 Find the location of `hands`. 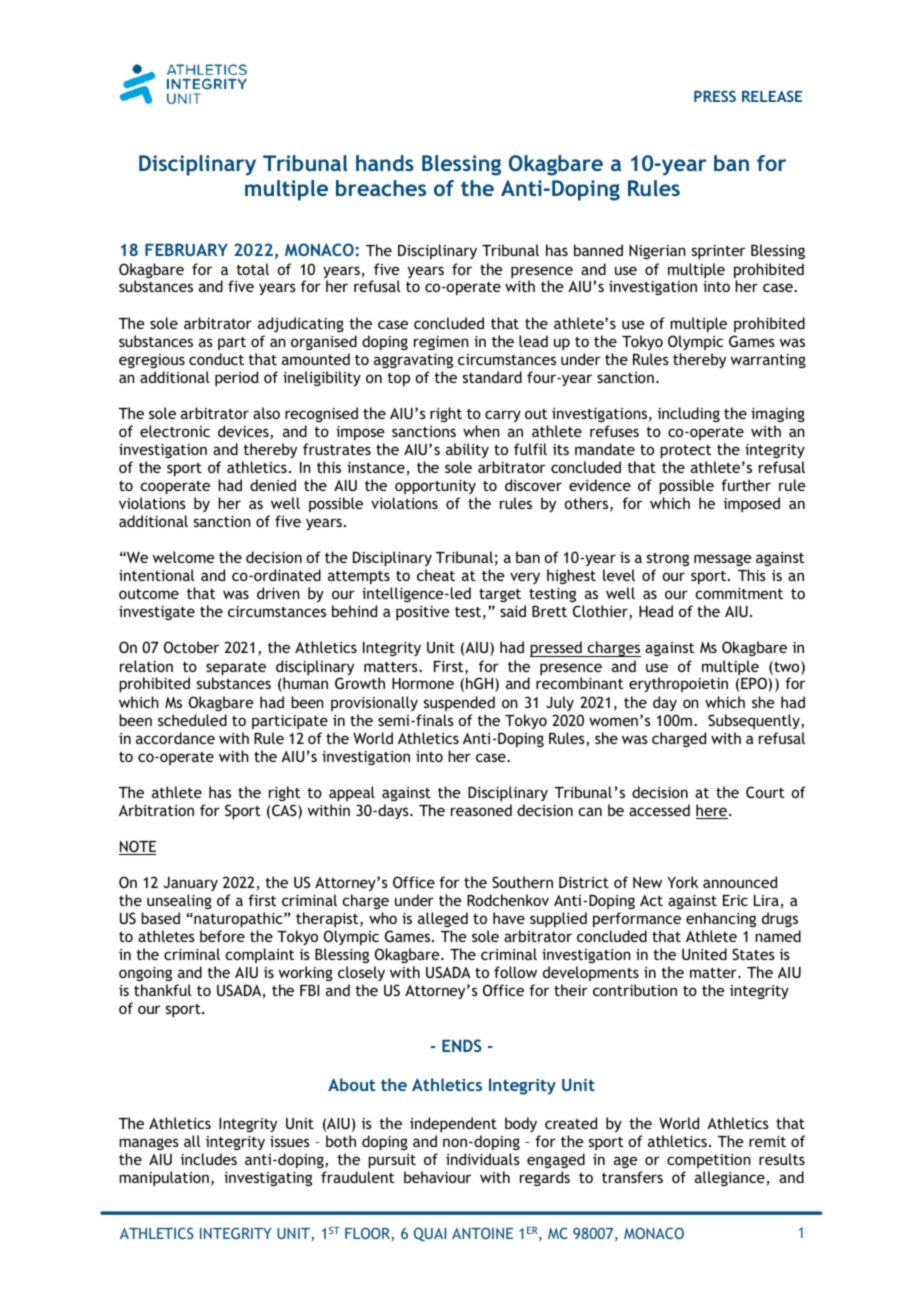

hands is located at coordinates (385, 163).
